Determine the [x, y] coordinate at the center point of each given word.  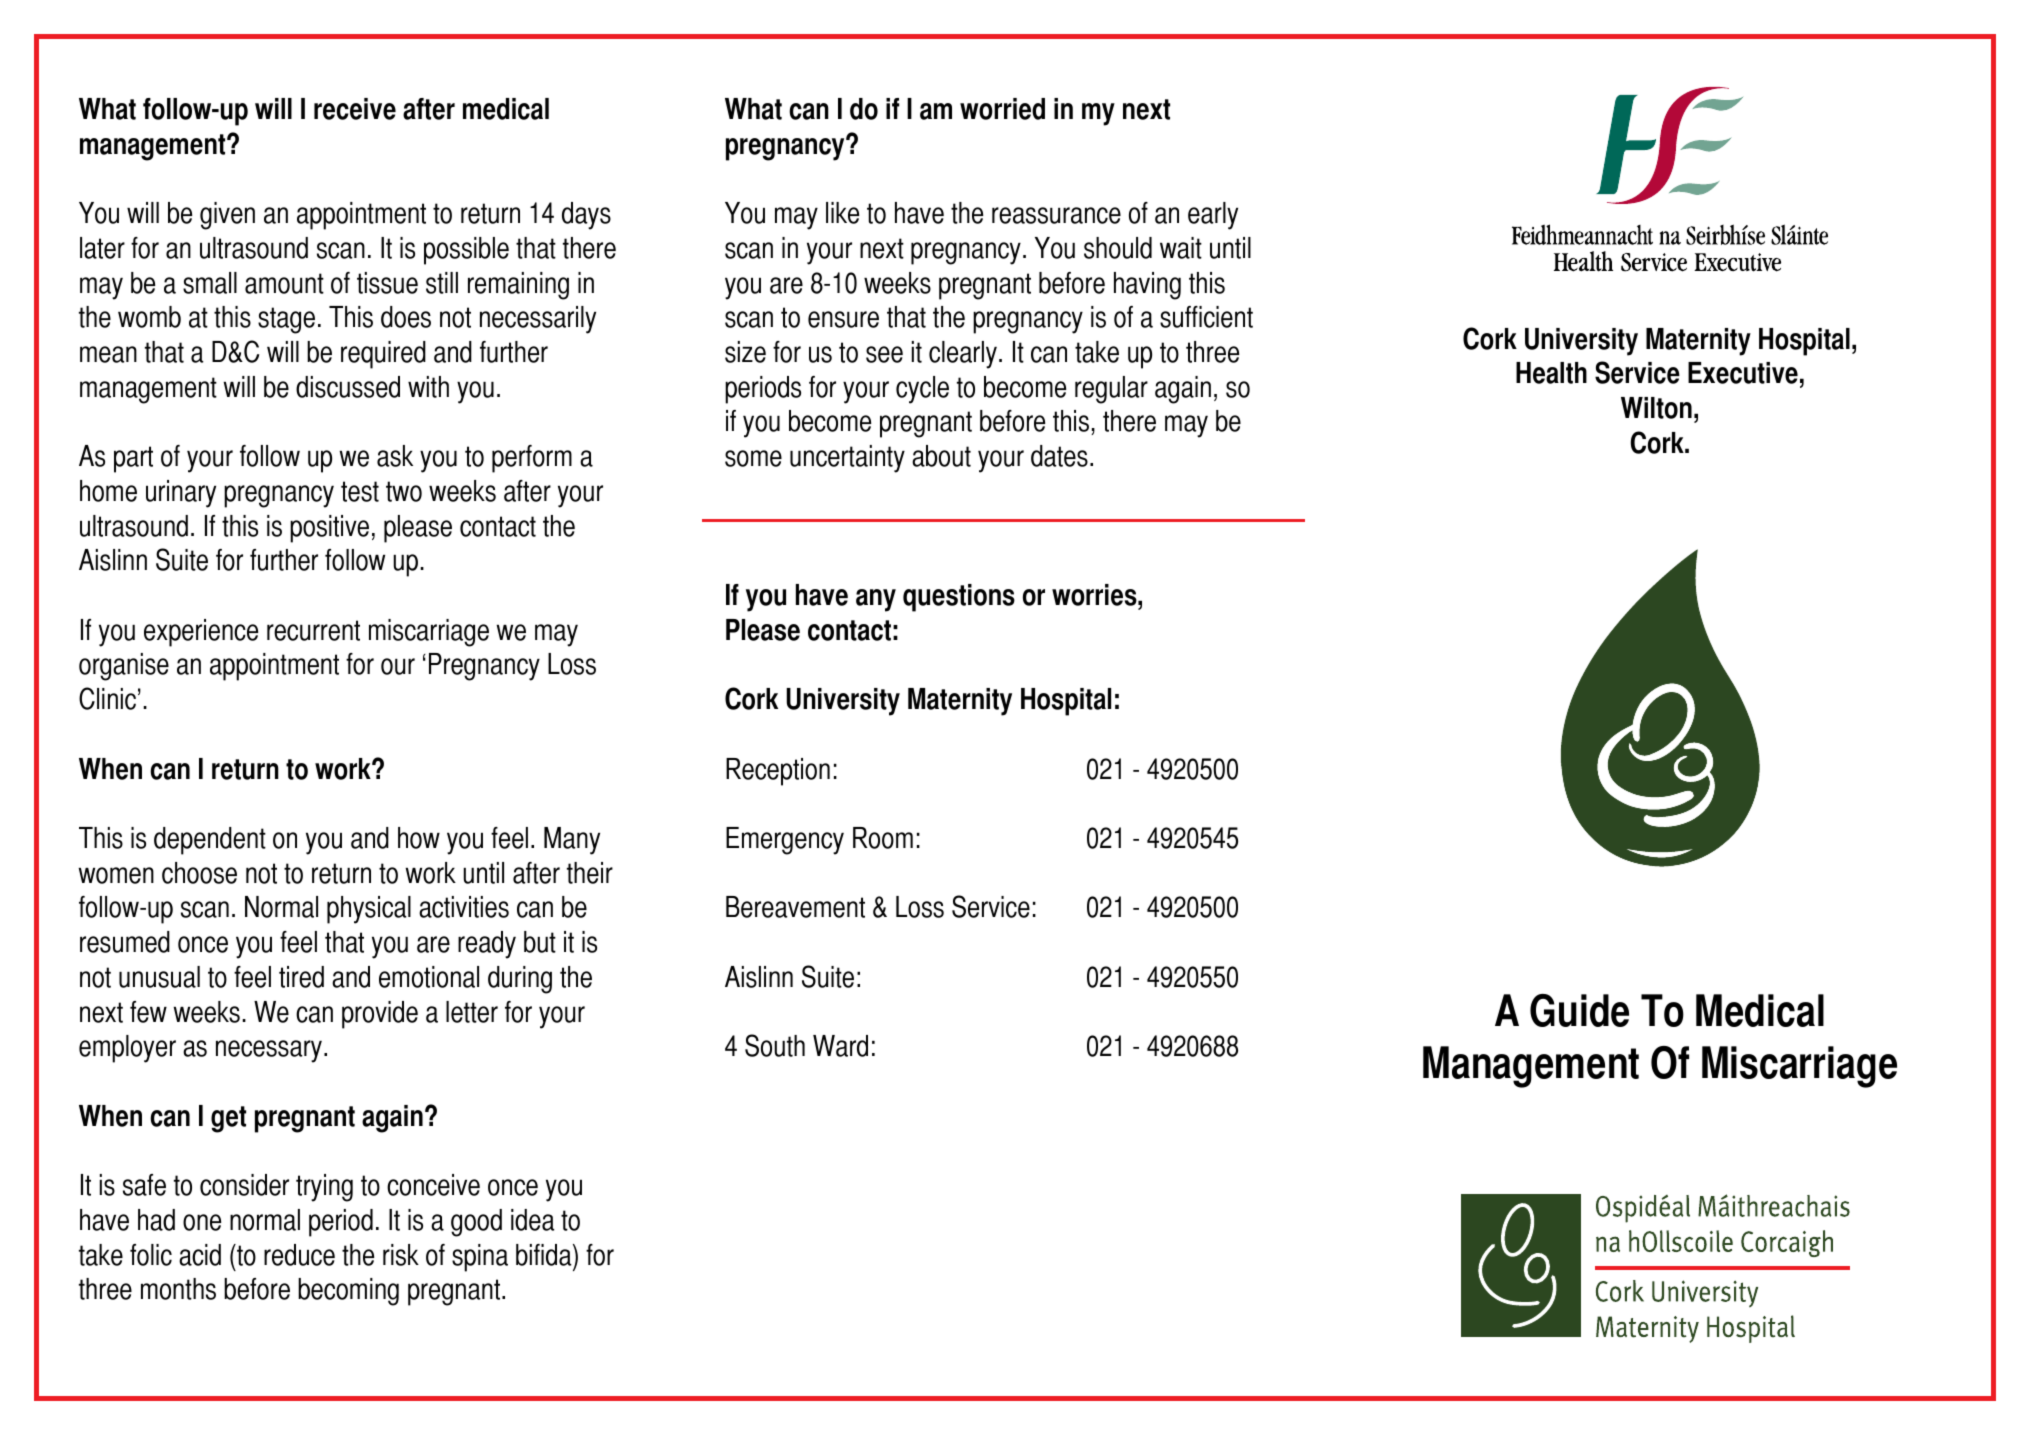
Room [883, 838]
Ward [840, 1046]
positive [329, 529]
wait [1181, 248]
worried [1002, 109]
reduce [299, 1255]
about [941, 456]
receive [355, 109]
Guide [1579, 1010]
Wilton [1656, 408]
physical [369, 910]
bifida [545, 1255]
